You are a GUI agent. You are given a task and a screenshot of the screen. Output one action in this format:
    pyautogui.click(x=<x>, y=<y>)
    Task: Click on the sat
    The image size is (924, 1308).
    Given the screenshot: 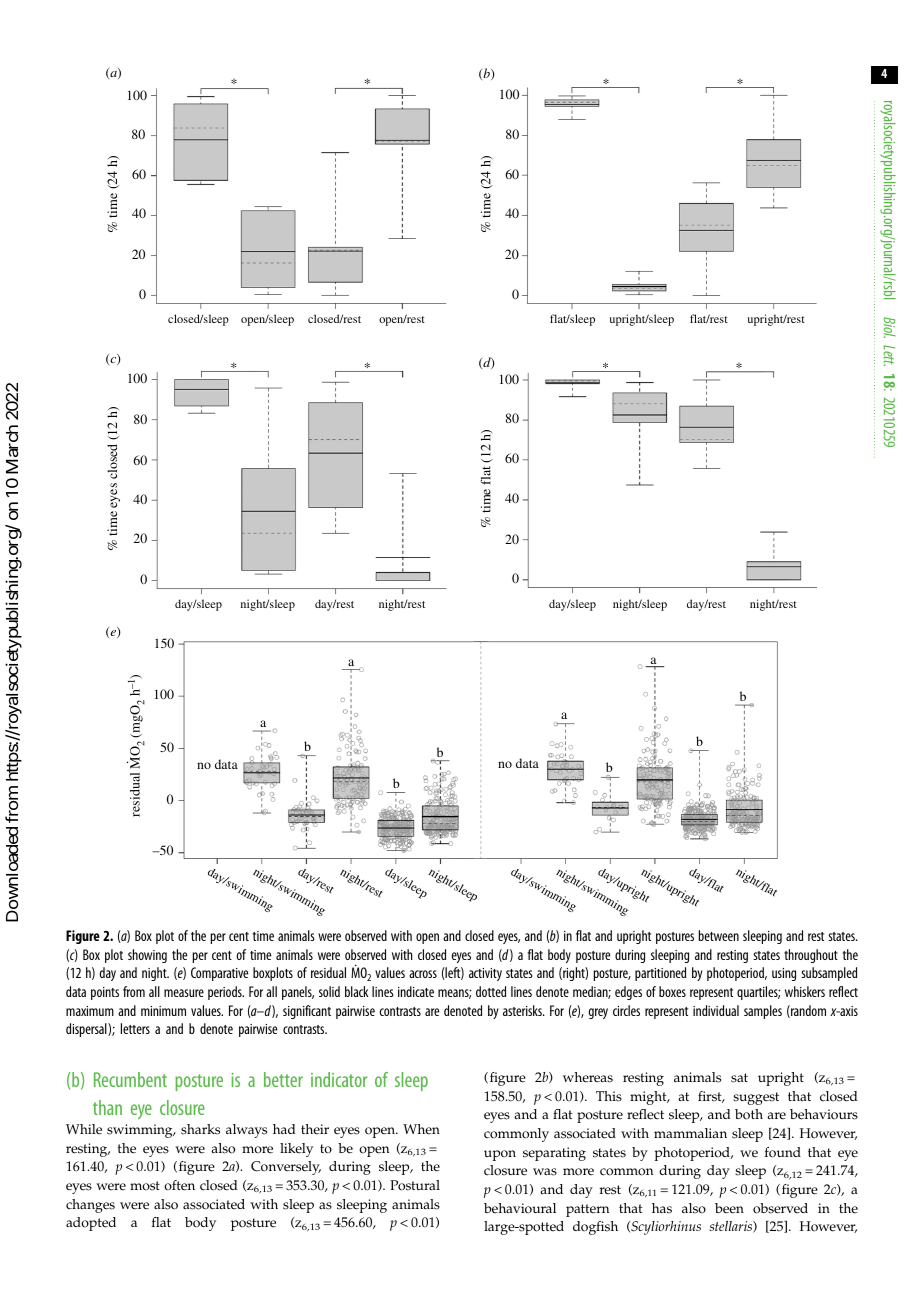 What is the action you would take?
    pyautogui.click(x=739, y=1078)
